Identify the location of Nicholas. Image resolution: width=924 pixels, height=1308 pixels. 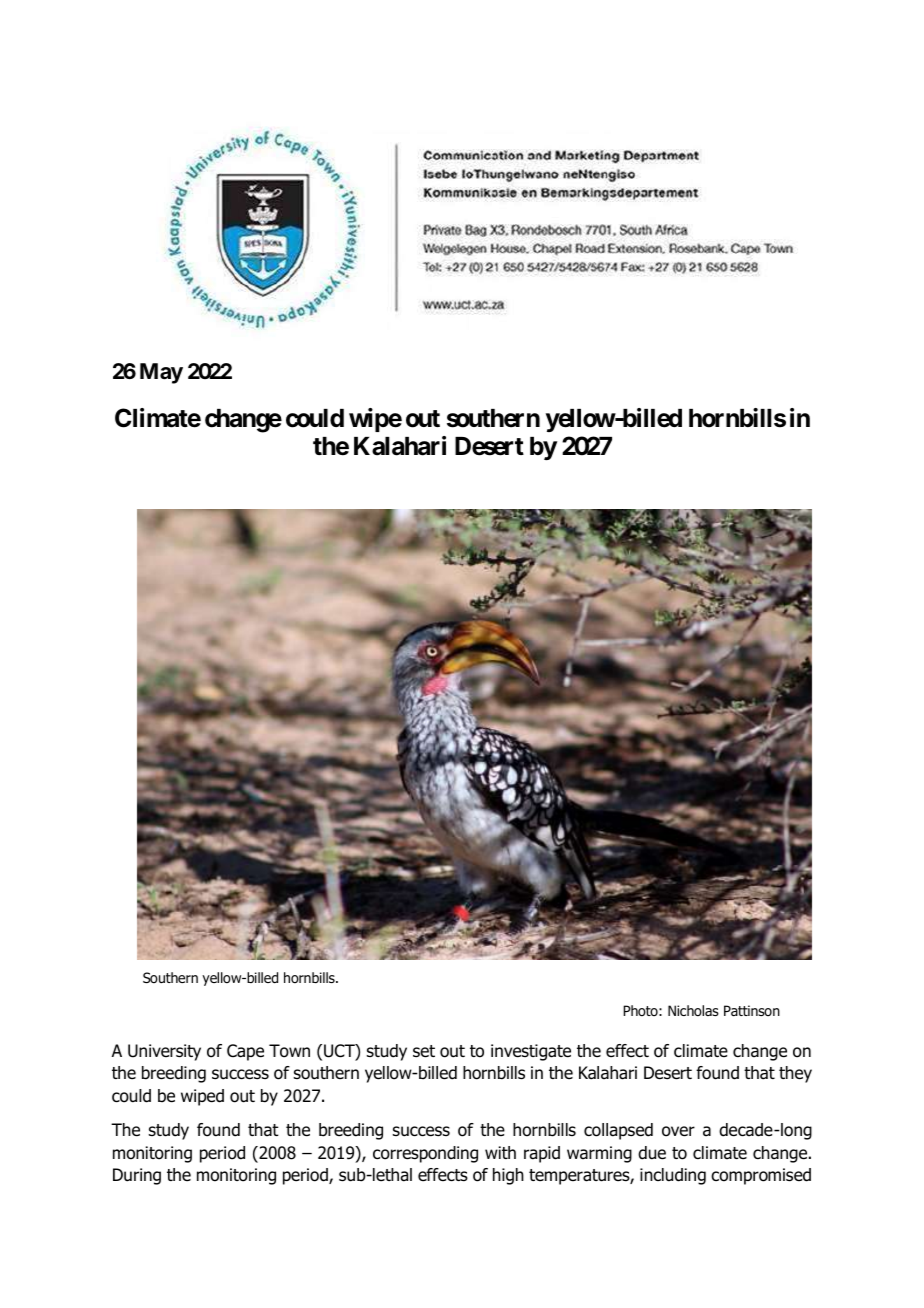
(693, 1010).
